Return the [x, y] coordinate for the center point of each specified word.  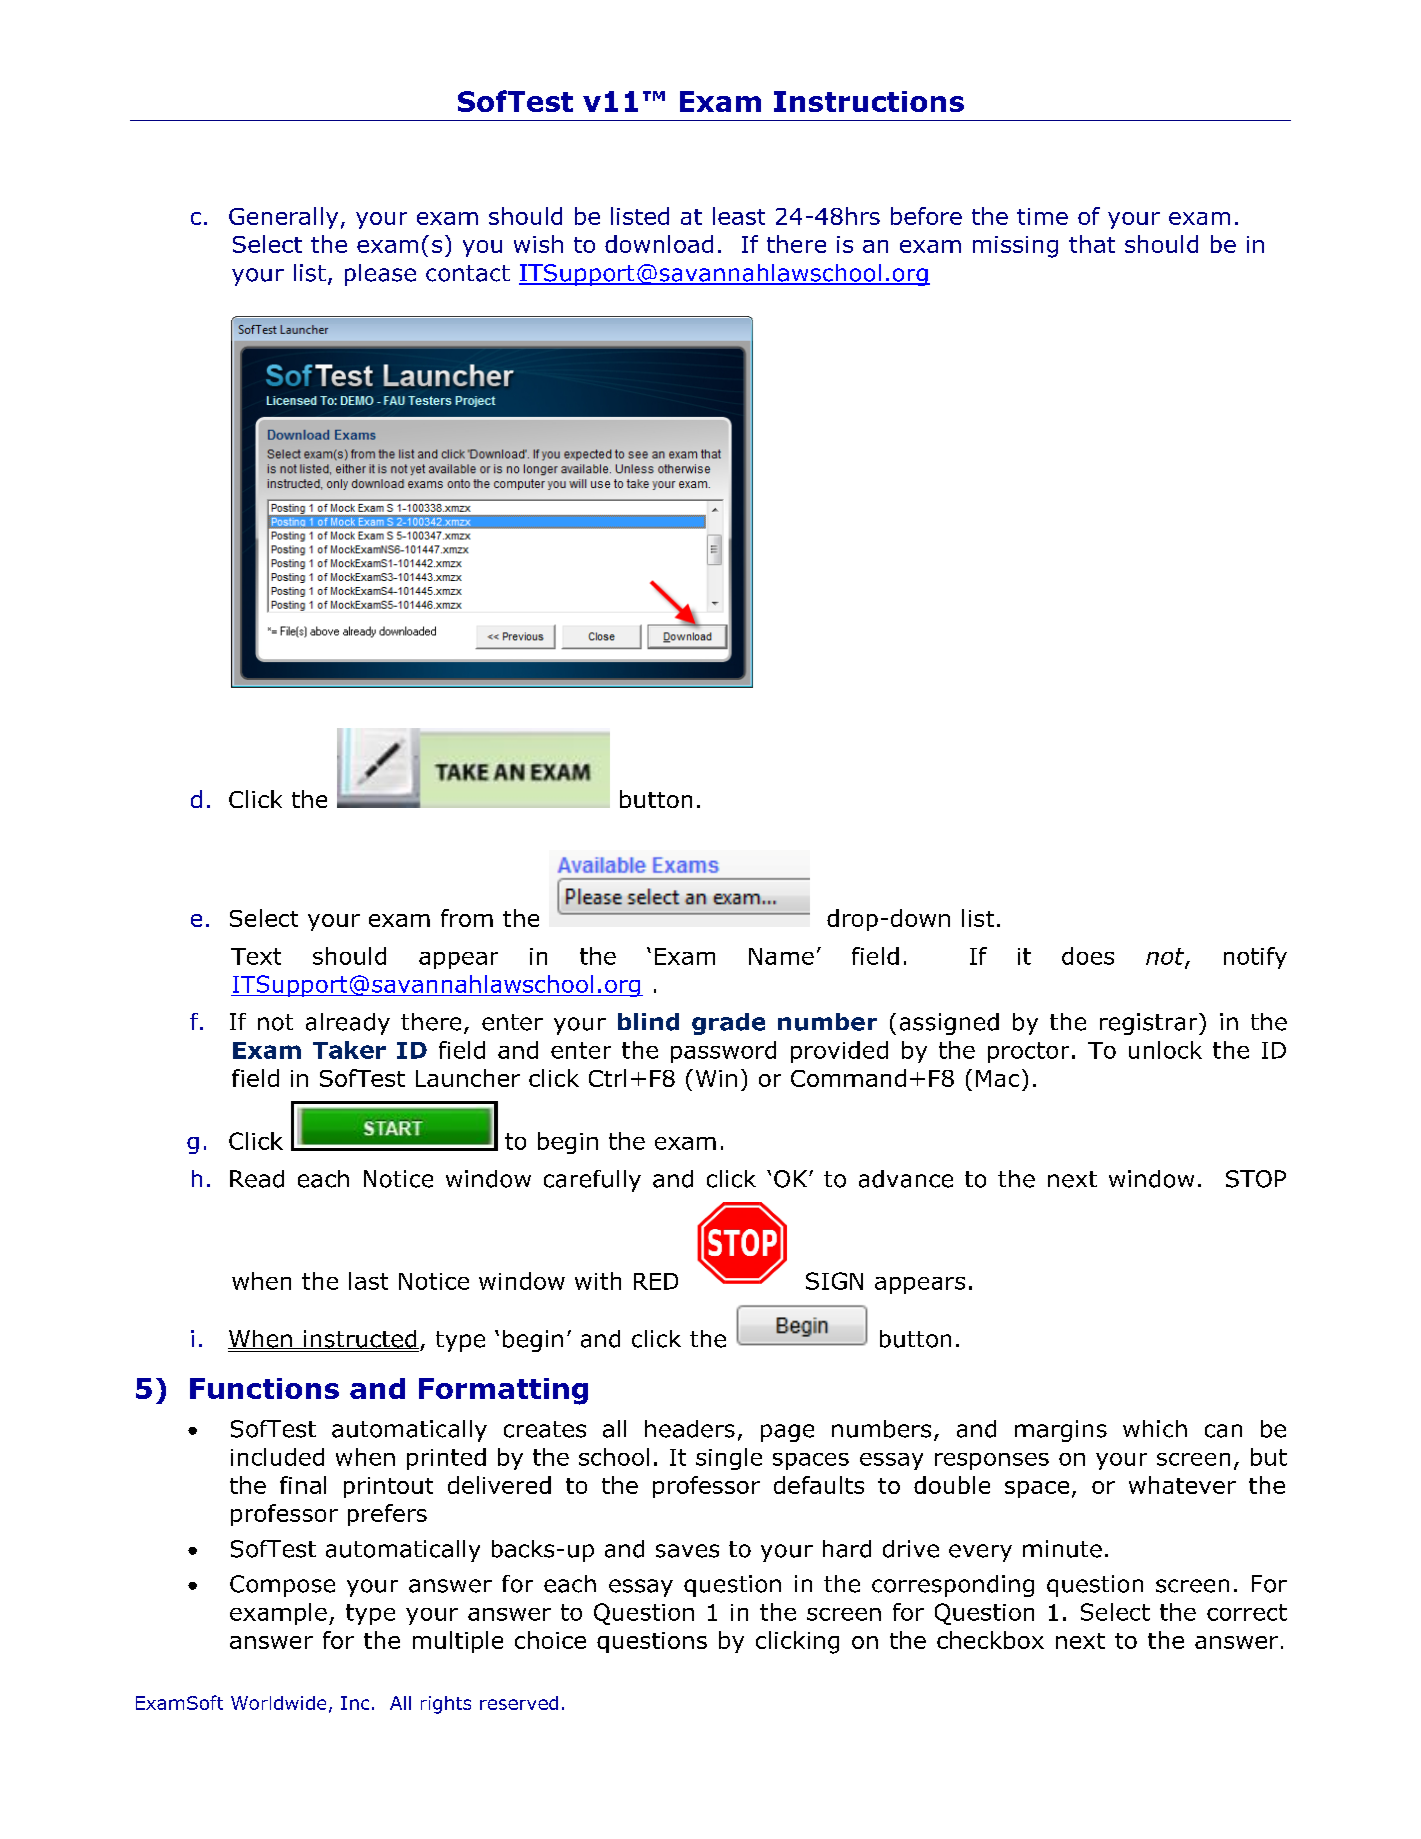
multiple [458, 1642]
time [1042, 216]
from [467, 918]
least [739, 216]
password [723, 1052]
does [1088, 956]
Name [781, 956]
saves [687, 1551]
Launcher [468, 1078]
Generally [283, 218]
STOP [1256, 1179]
